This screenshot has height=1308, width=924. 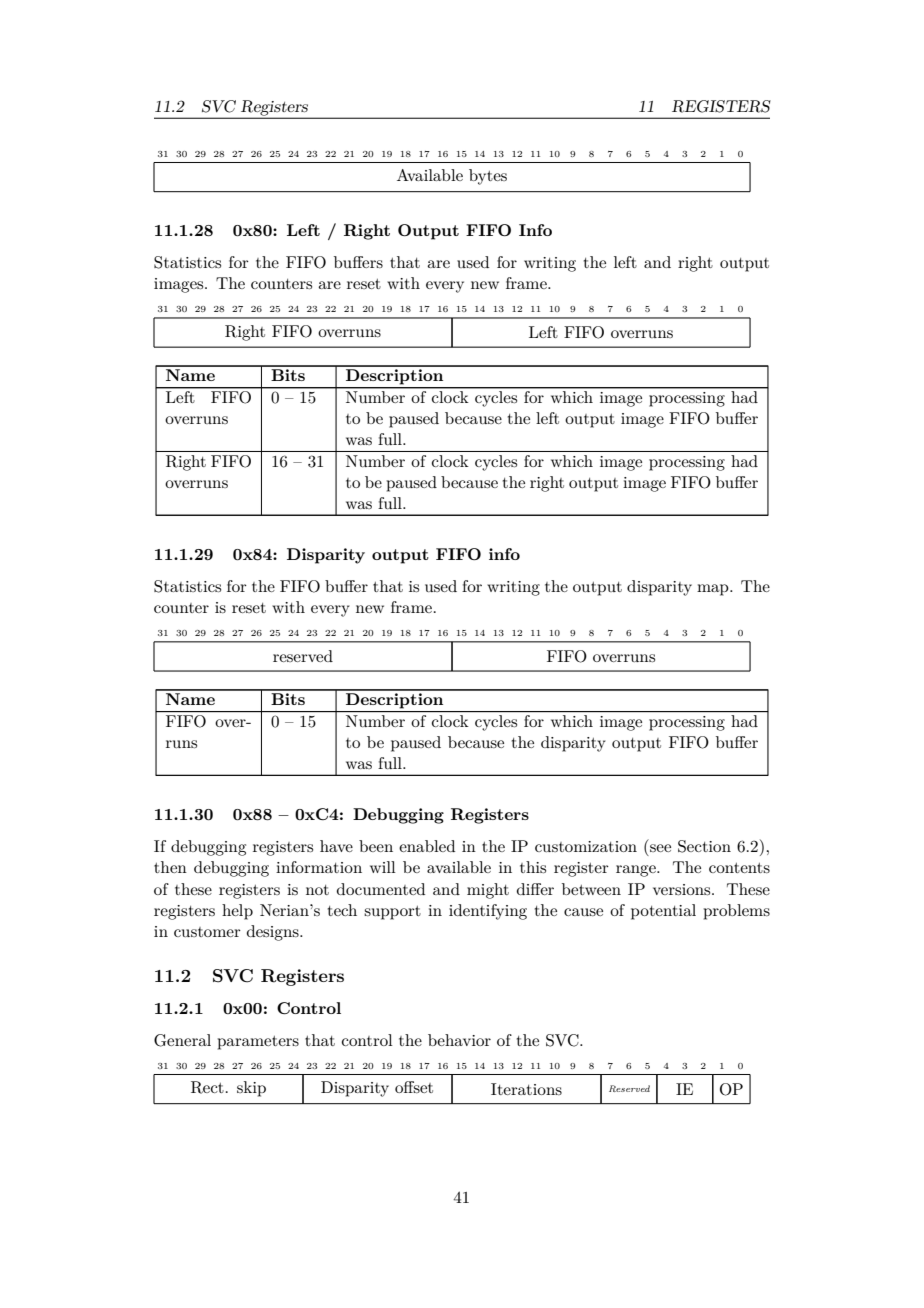 What do you see at coordinates (258, 1043) in the screenshot?
I see `parameters` at bounding box center [258, 1043].
